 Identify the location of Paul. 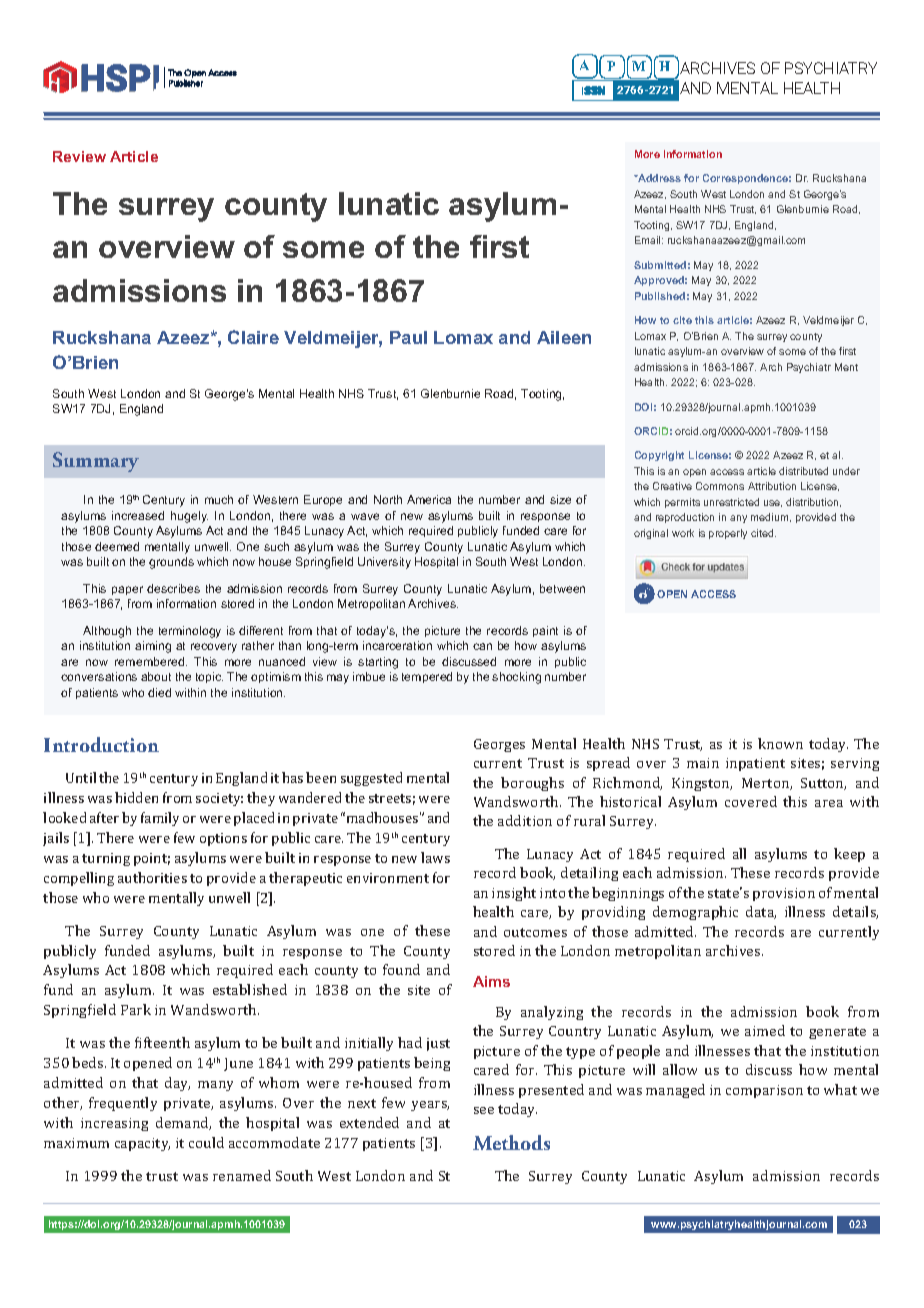
(408, 337).
